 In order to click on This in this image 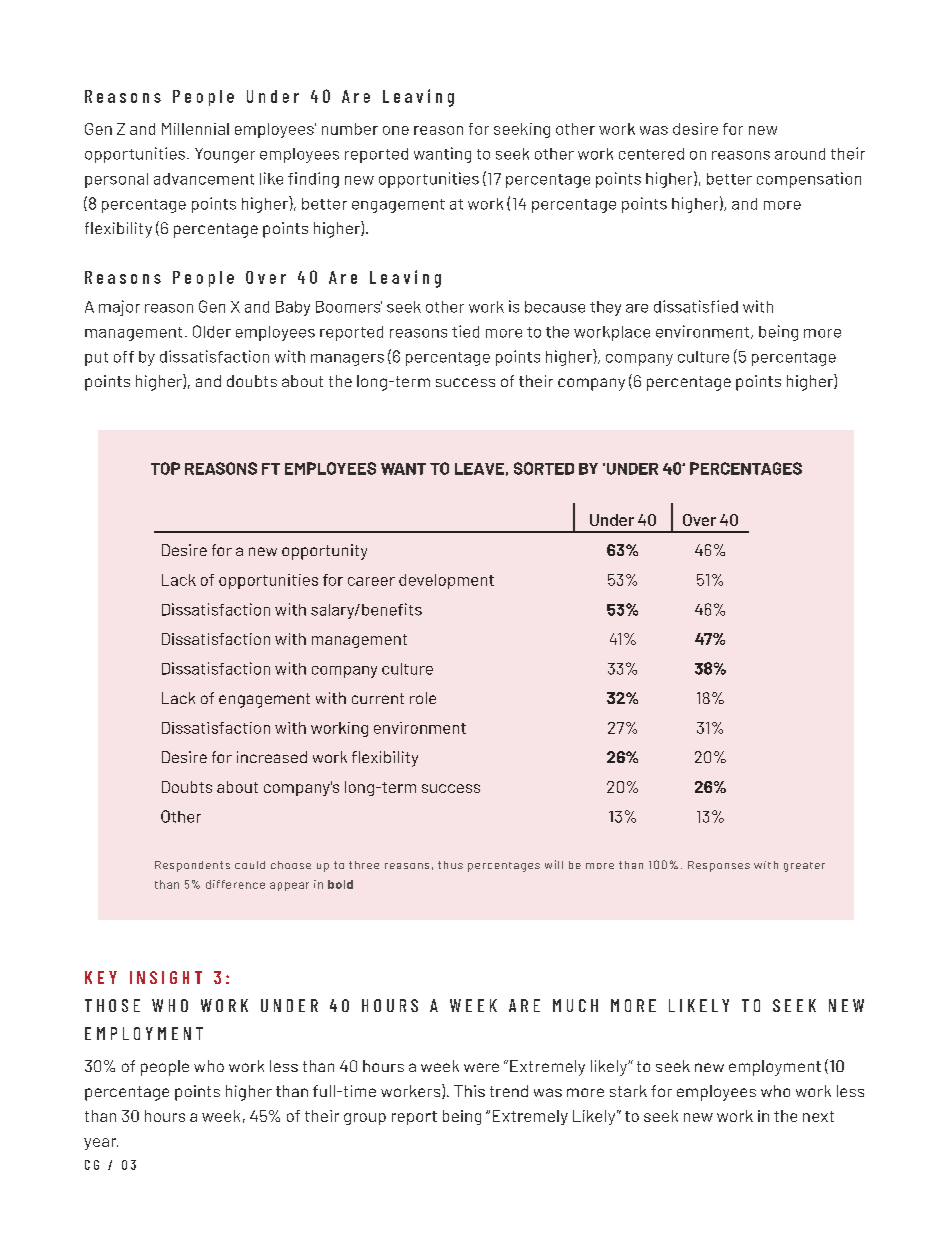, I will do `click(469, 1091)`.
